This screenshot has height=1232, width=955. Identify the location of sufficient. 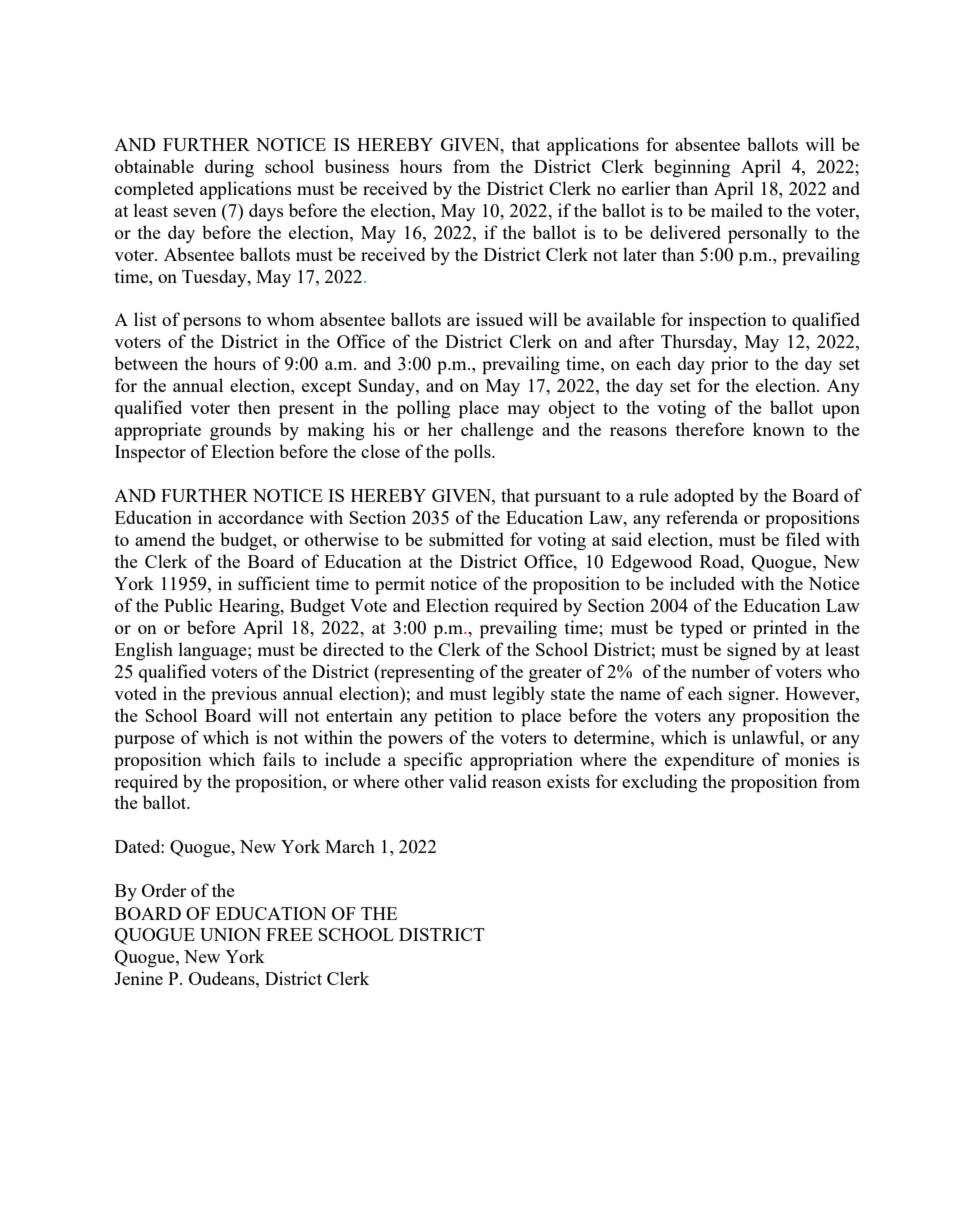
(274, 583).
